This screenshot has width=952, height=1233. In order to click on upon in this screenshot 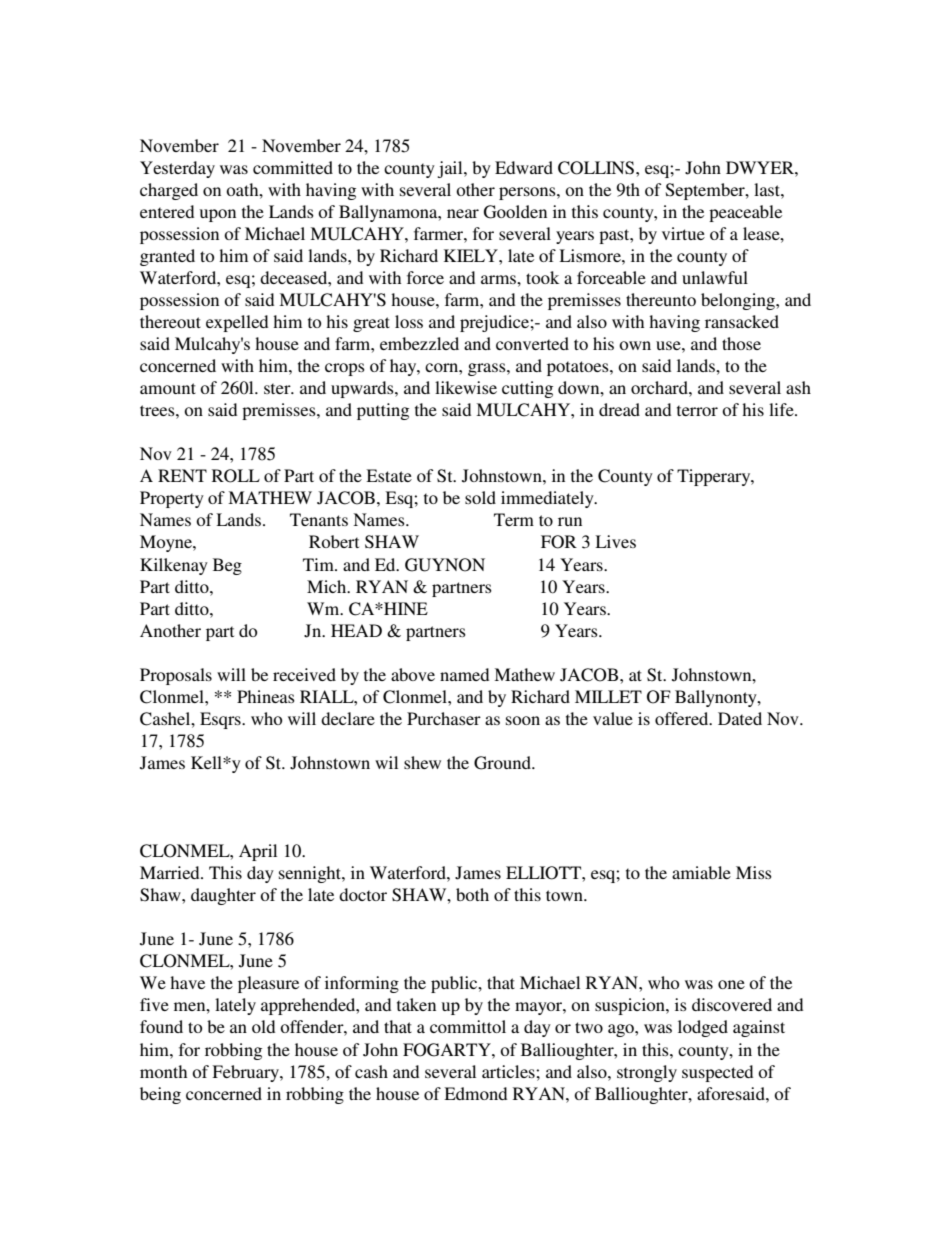, I will do `click(218, 215)`.
